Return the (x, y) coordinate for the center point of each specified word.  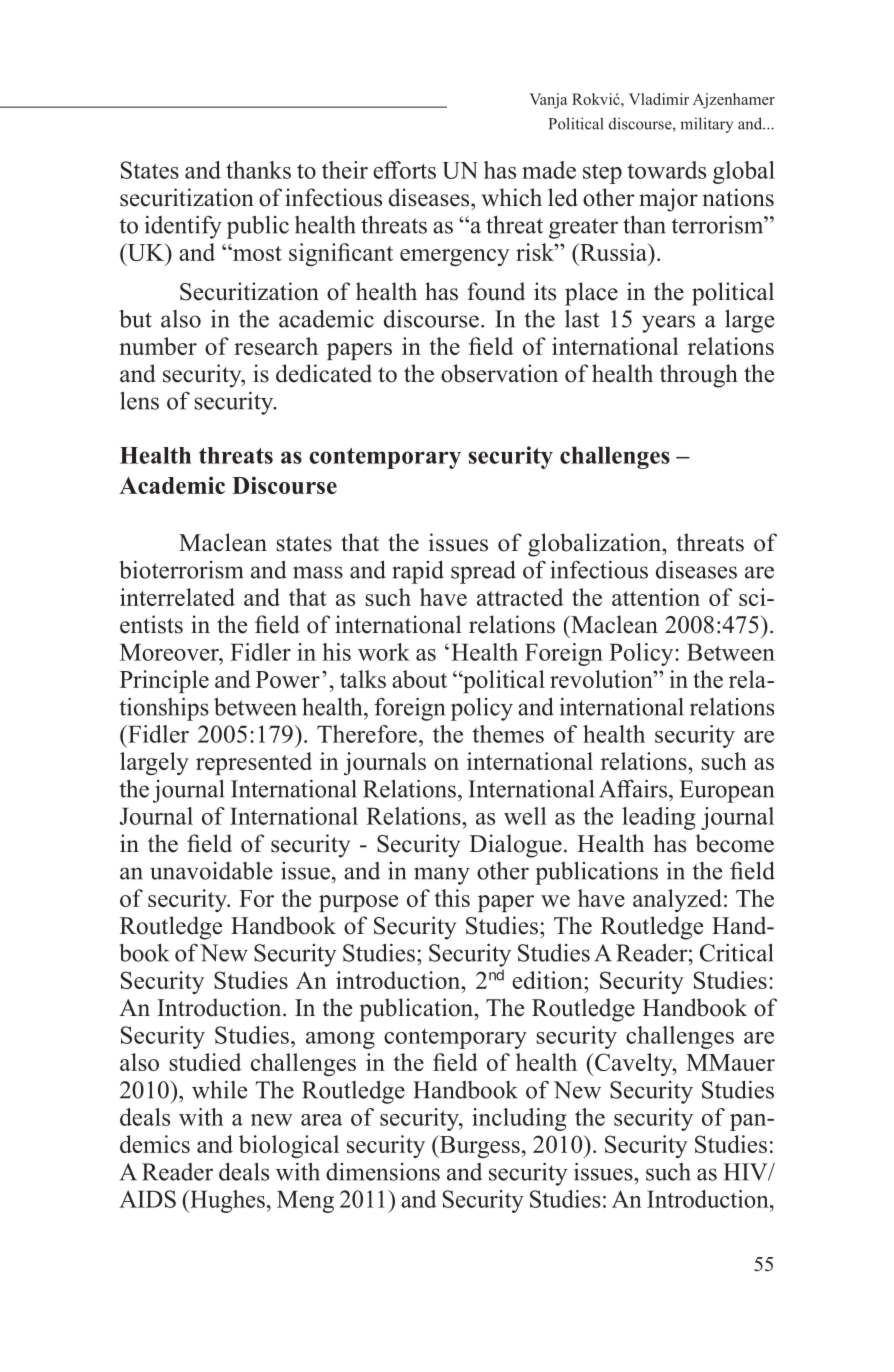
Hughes (226, 1201)
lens (139, 400)
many (442, 876)
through (699, 376)
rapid (418, 572)
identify (183, 227)
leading (659, 818)
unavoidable (211, 871)
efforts (404, 170)
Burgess (479, 1146)
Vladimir (659, 99)
